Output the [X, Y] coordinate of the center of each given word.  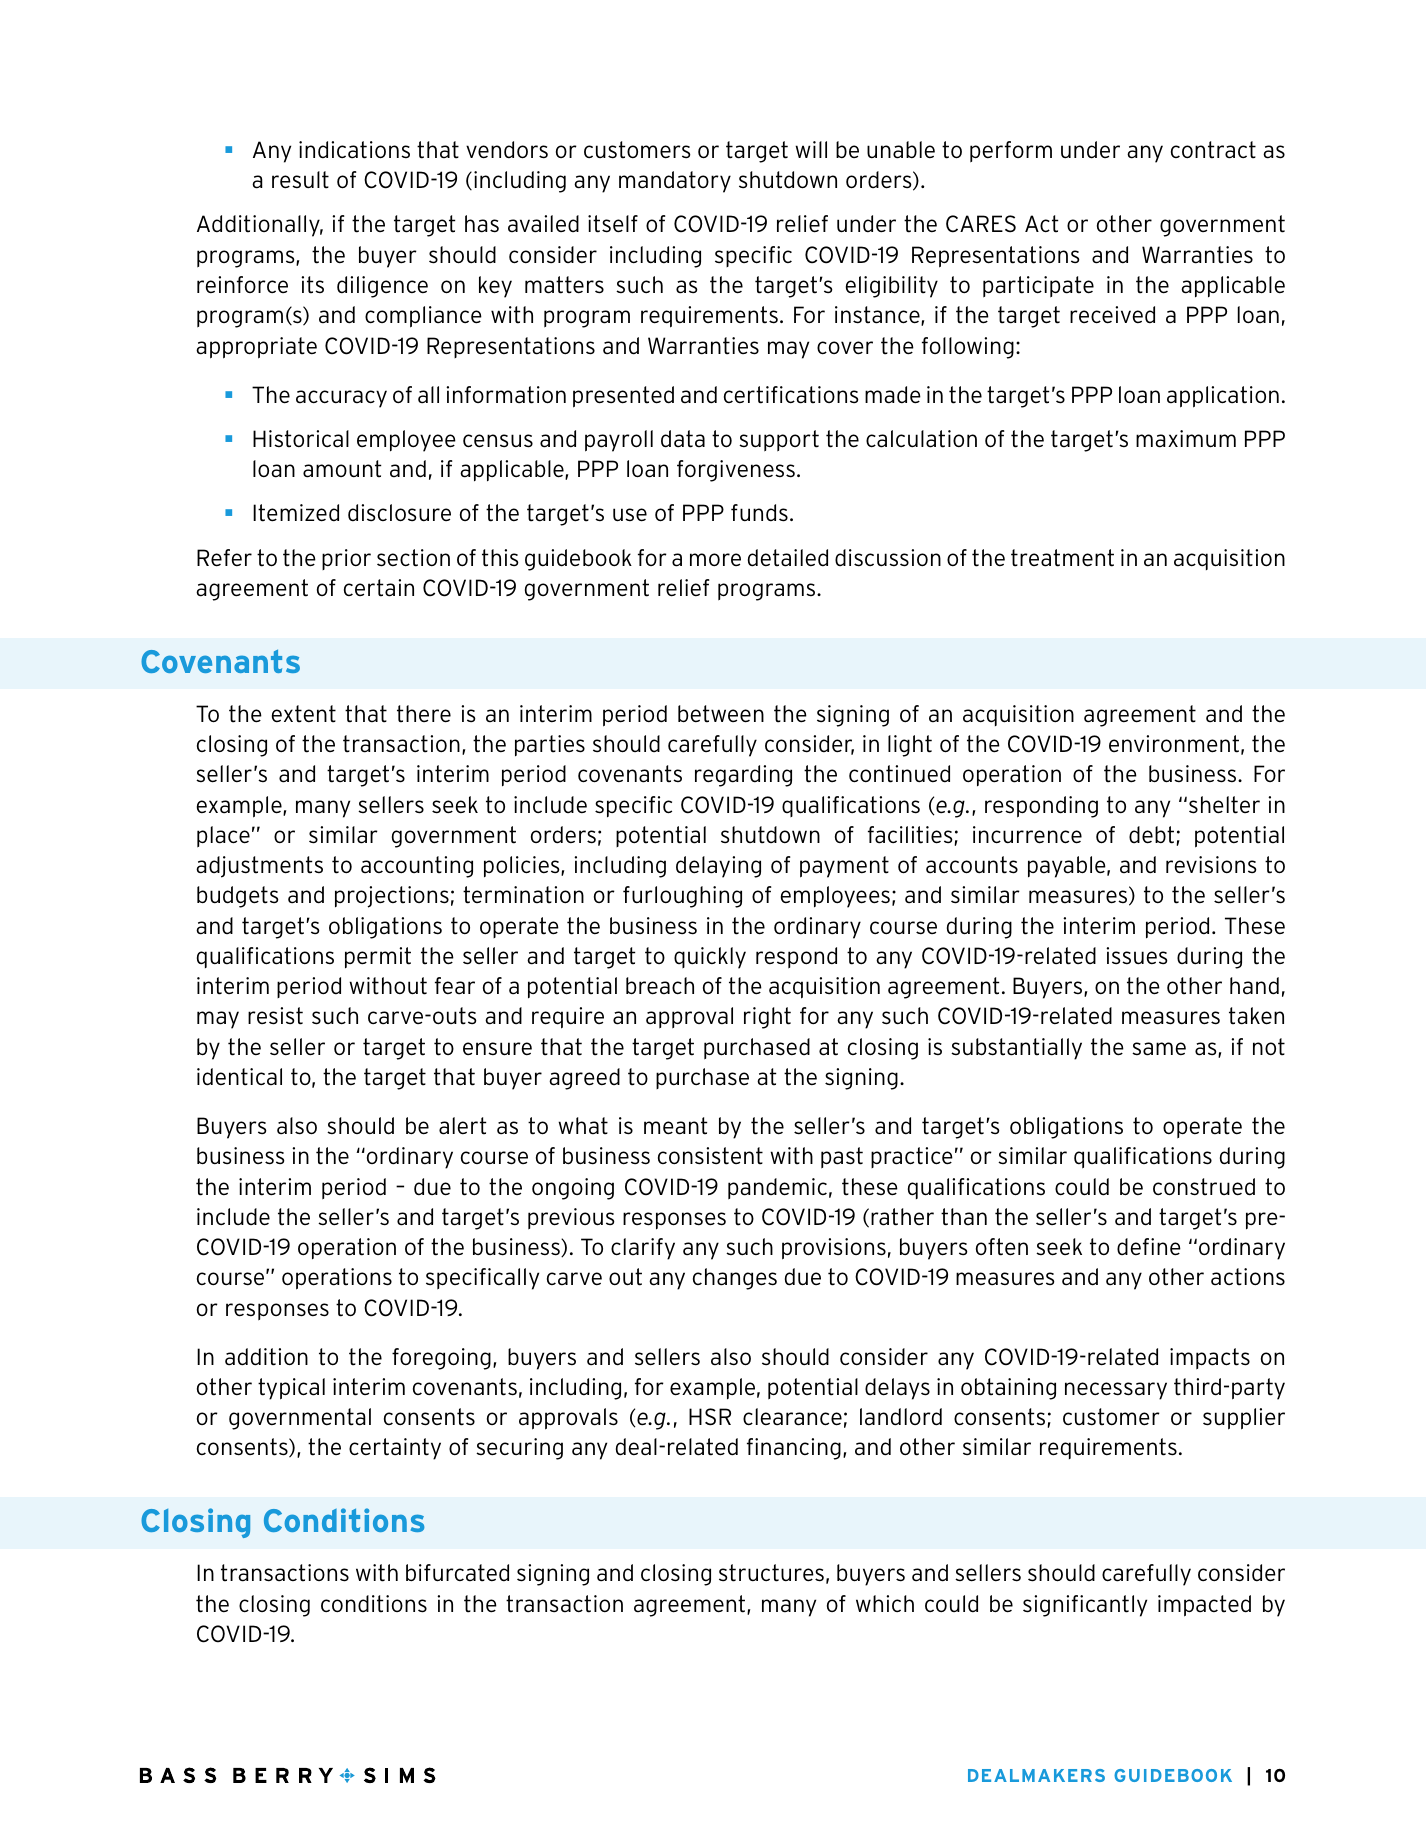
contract [1213, 150]
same [1159, 1049]
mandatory [675, 182]
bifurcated [457, 1573]
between [721, 714]
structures [771, 1573]
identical [239, 1077]
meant [676, 1126]
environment [1174, 744]
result [300, 180]
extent [304, 714]
